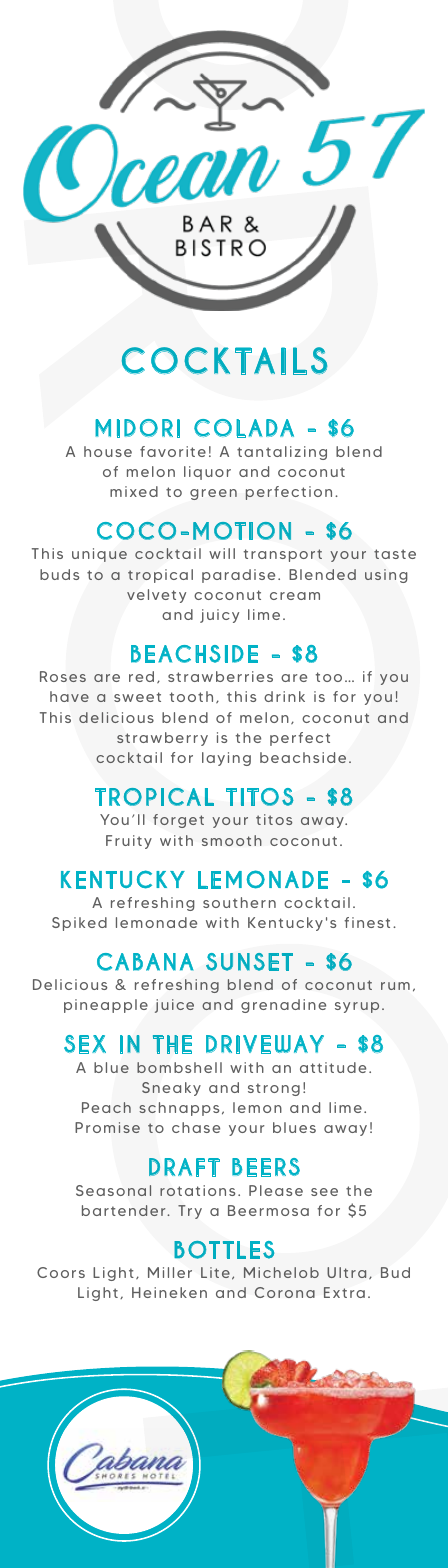 The height and width of the document is (1568, 448). I want to click on finest, so click(367, 922).
